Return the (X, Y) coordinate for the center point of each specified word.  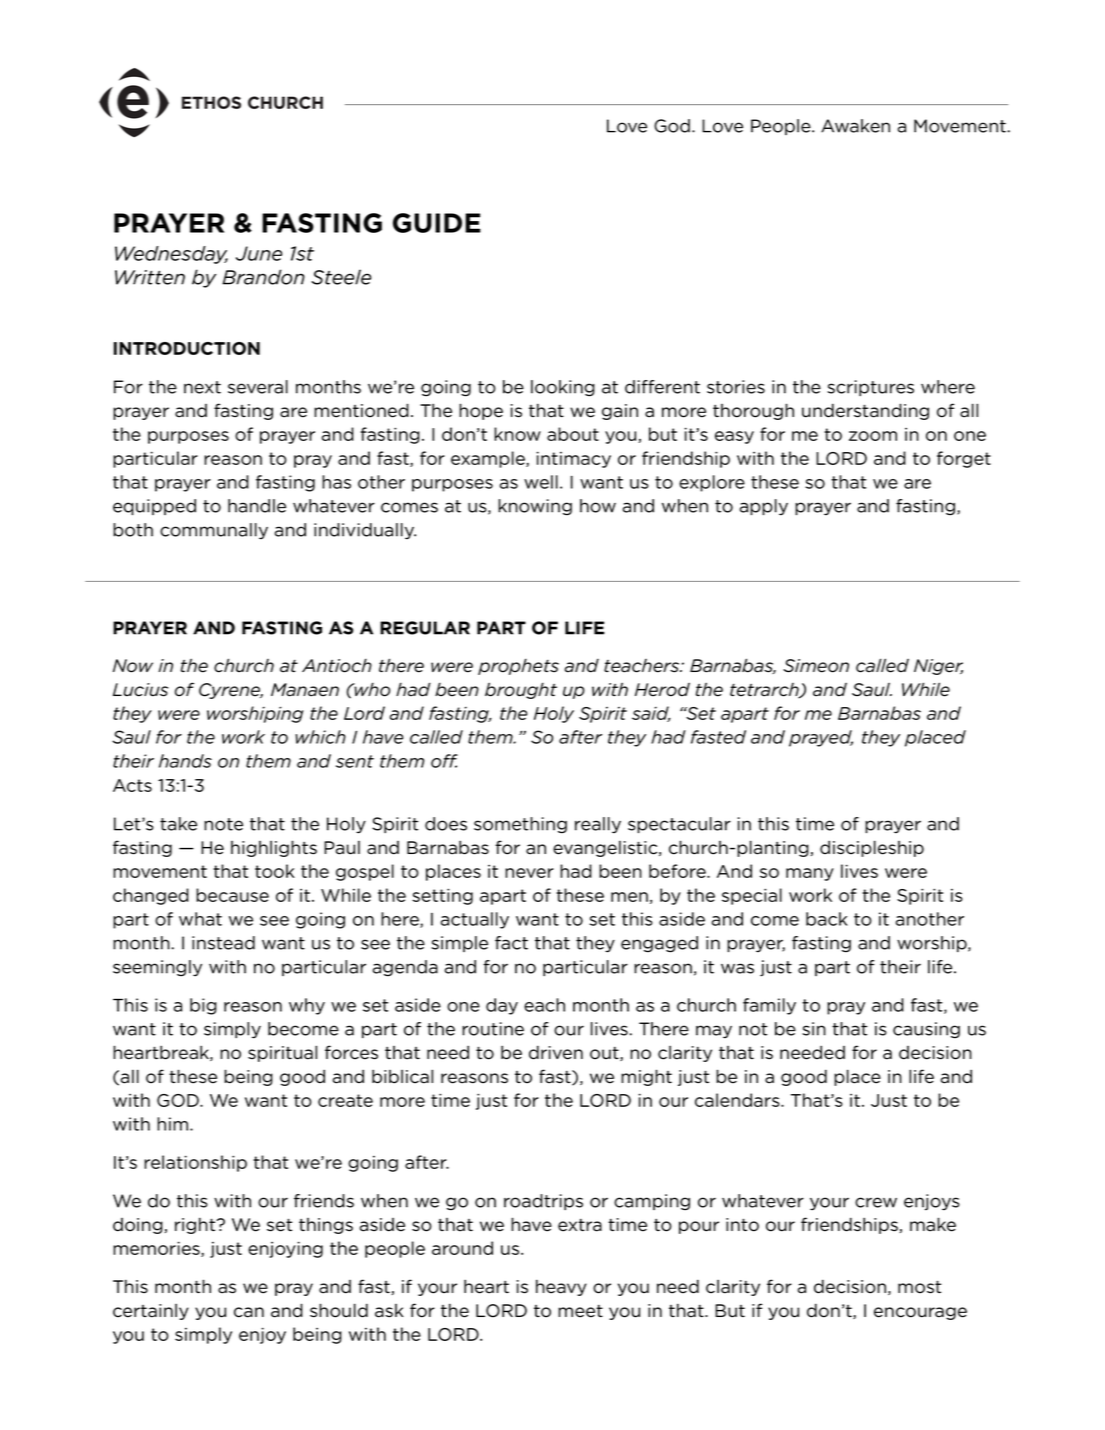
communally (214, 531)
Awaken (855, 126)
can (249, 1312)
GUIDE (437, 223)
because (232, 895)
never (529, 873)
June (259, 253)
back (827, 919)
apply (764, 507)
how (598, 506)
